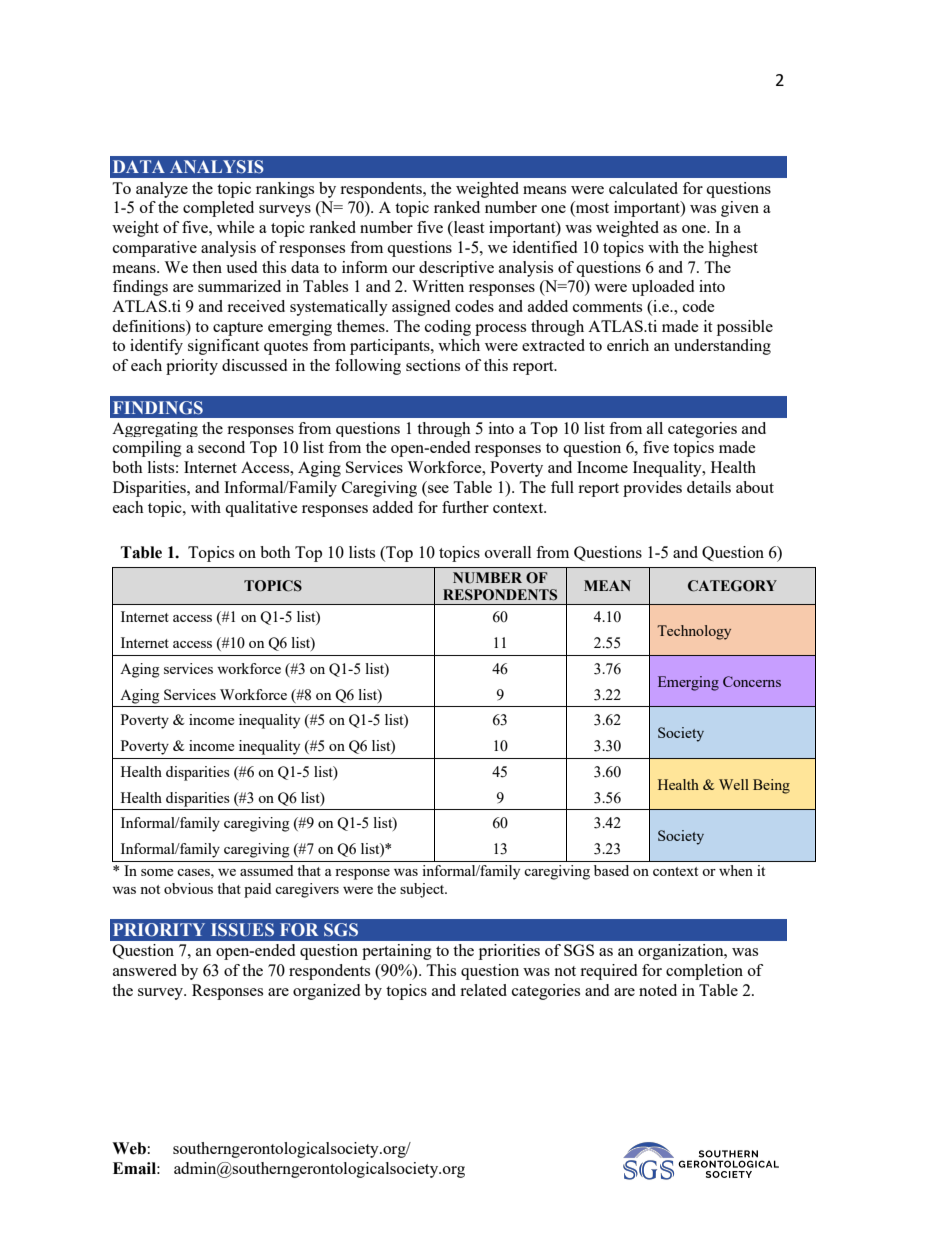 The height and width of the screenshot is (1233, 952). I want to click on qualitative, so click(261, 509).
